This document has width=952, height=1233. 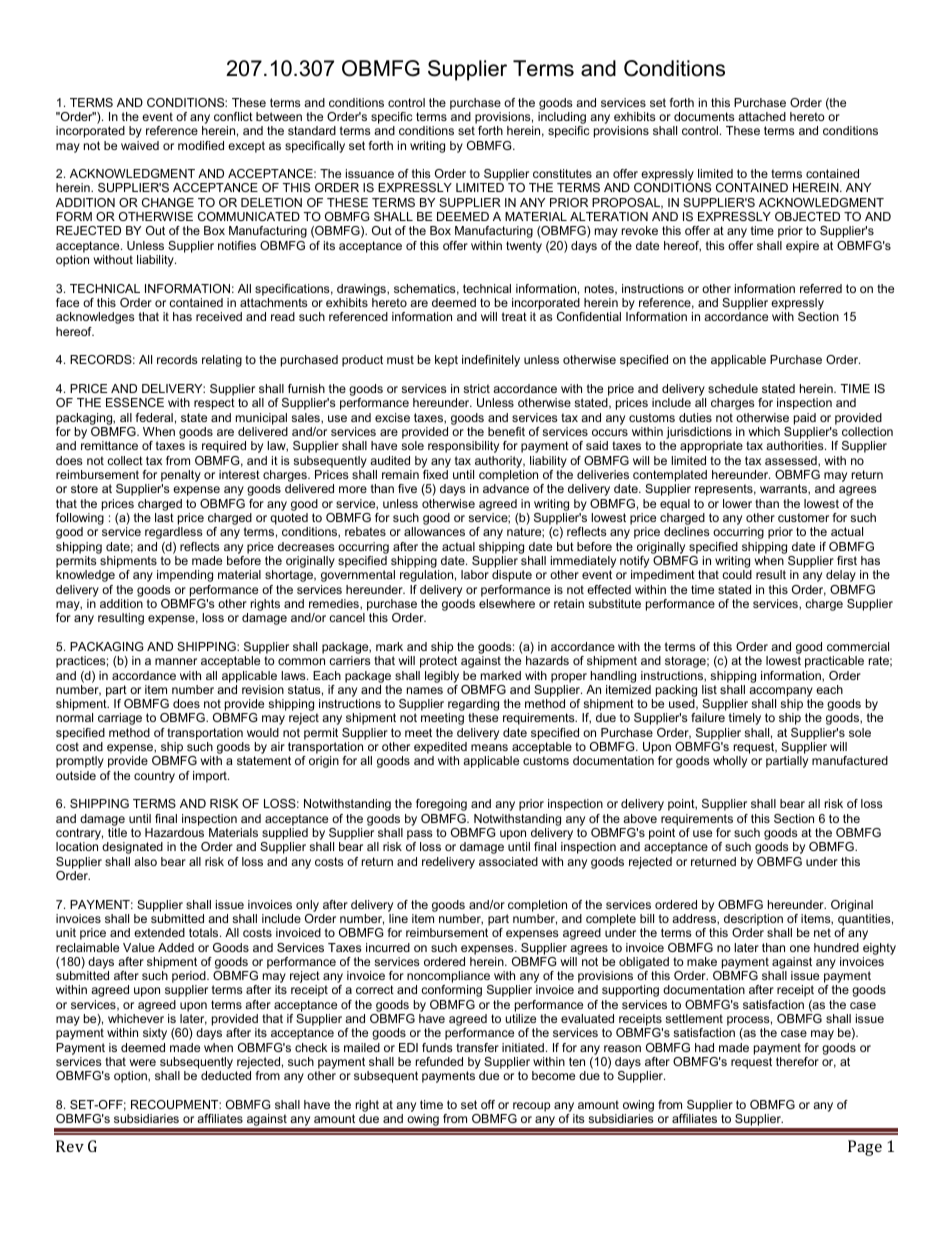 What do you see at coordinates (762, 116) in the document?
I see `attached` at bounding box center [762, 116].
